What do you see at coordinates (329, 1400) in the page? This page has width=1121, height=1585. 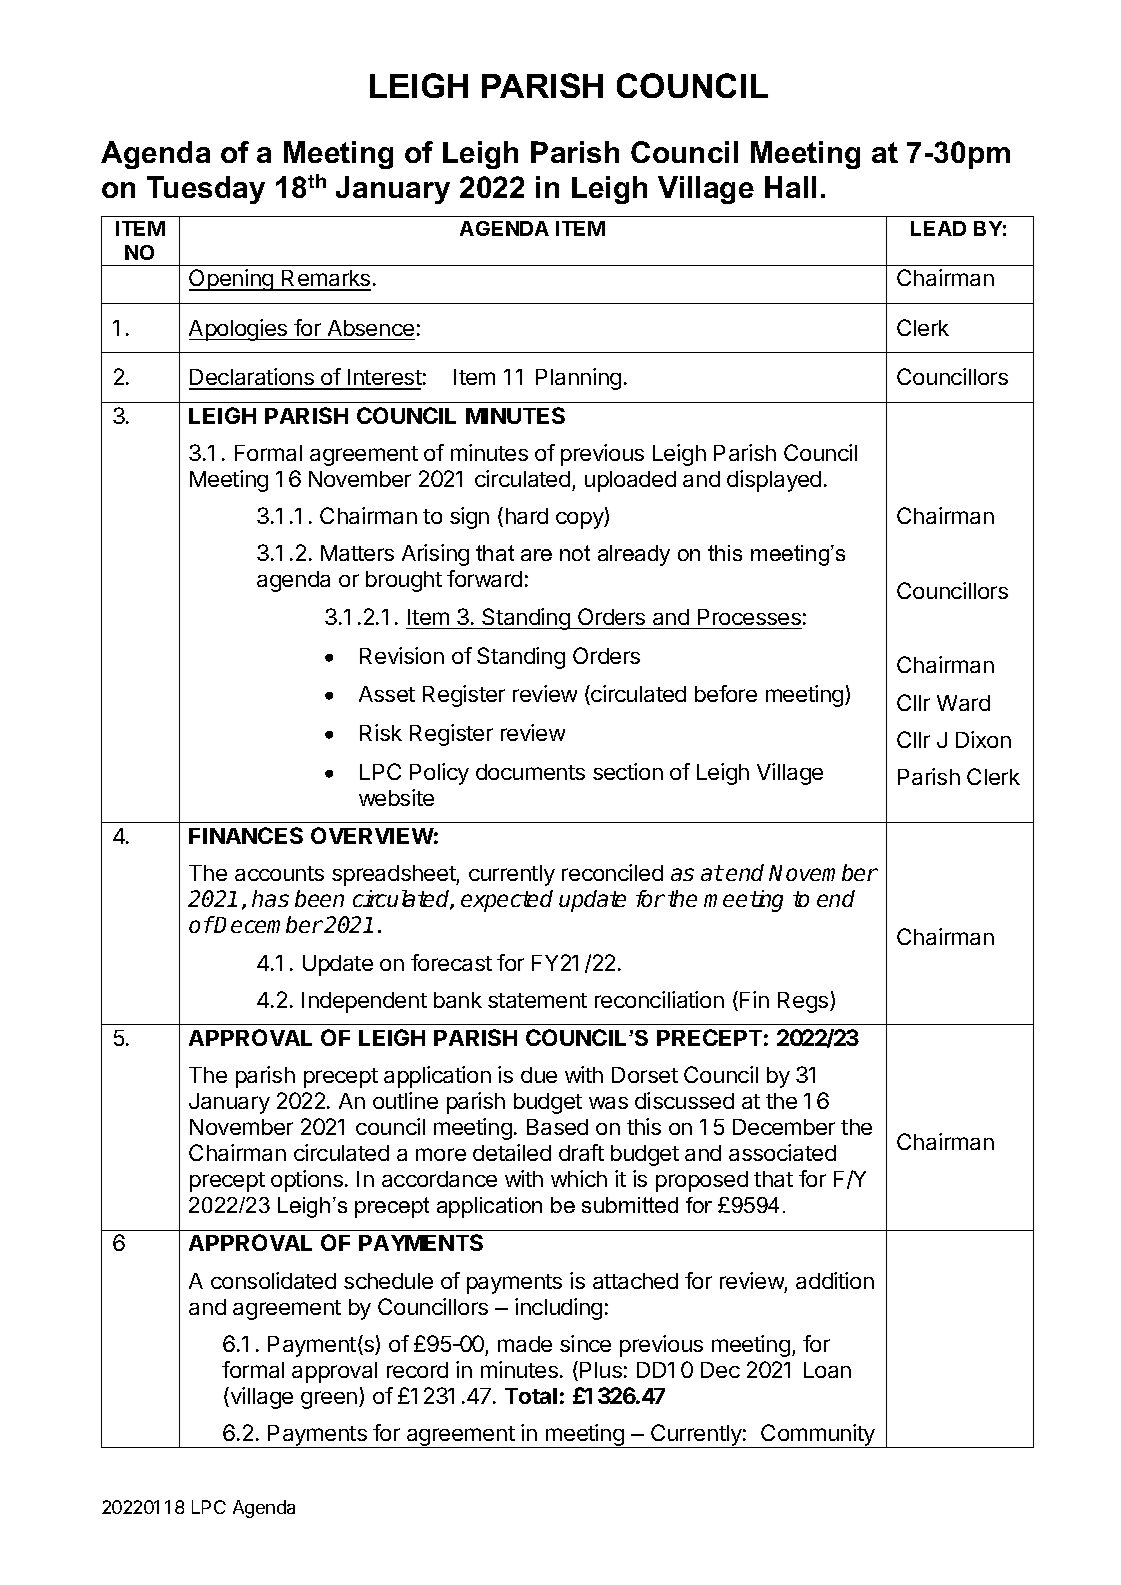 I see `green` at bounding box center [329, 1400].
